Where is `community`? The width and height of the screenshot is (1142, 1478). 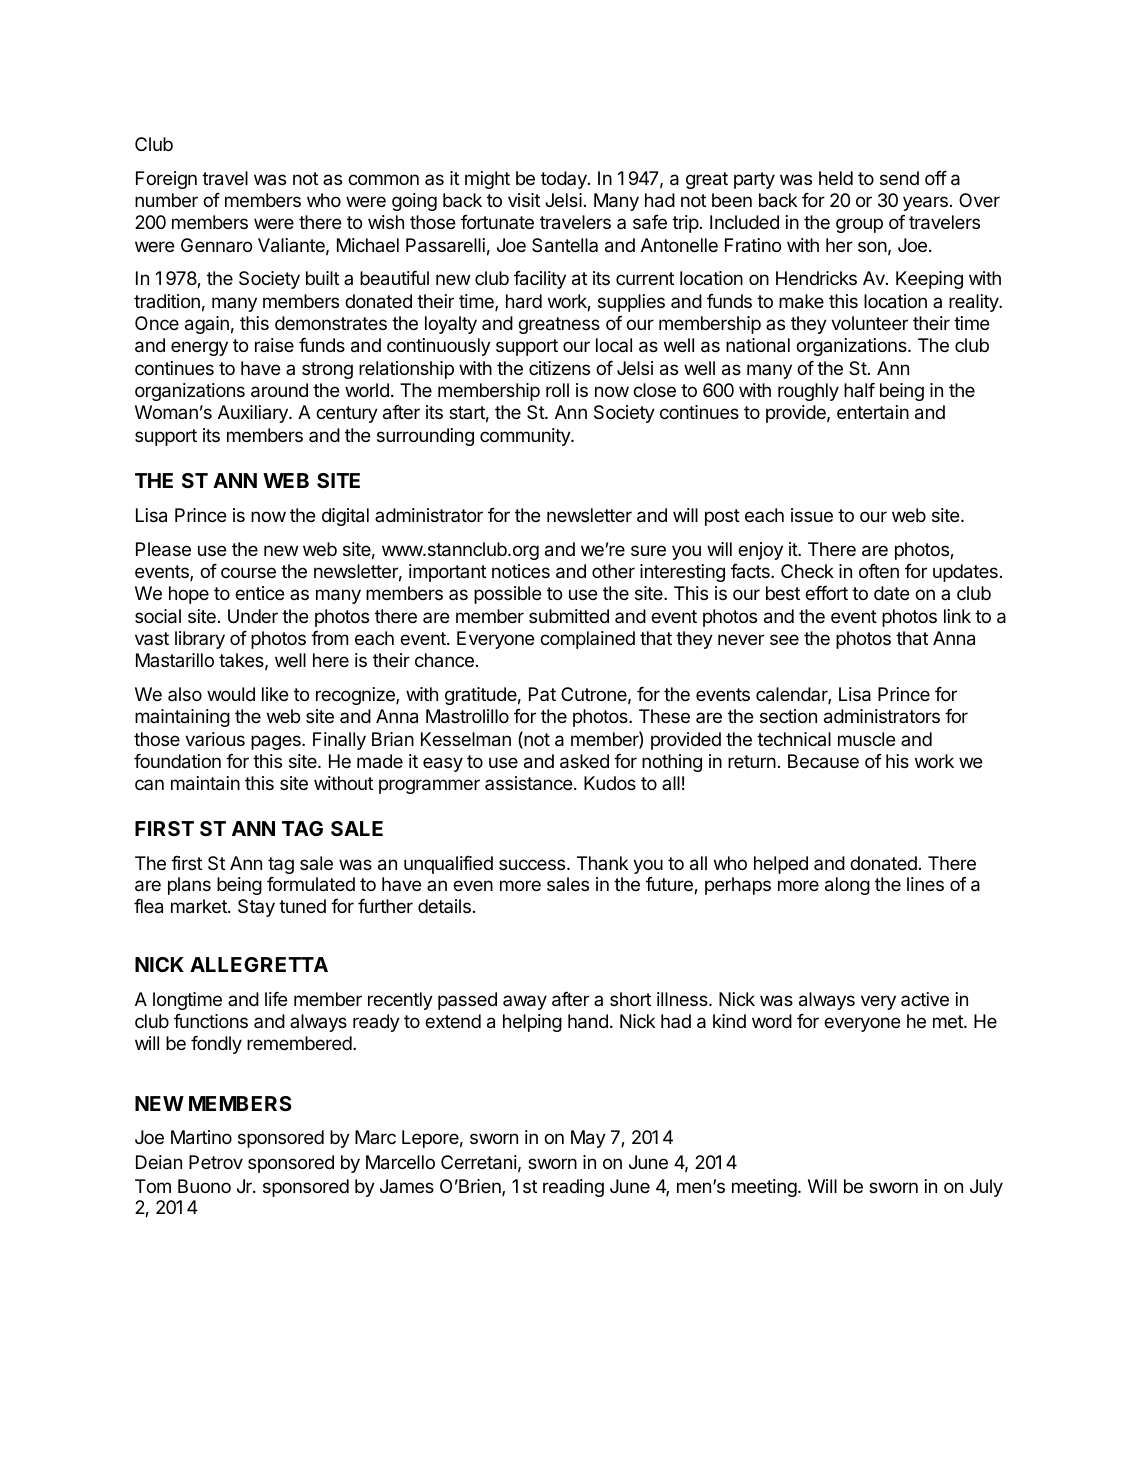 community is located at coordinates (526, 437).
